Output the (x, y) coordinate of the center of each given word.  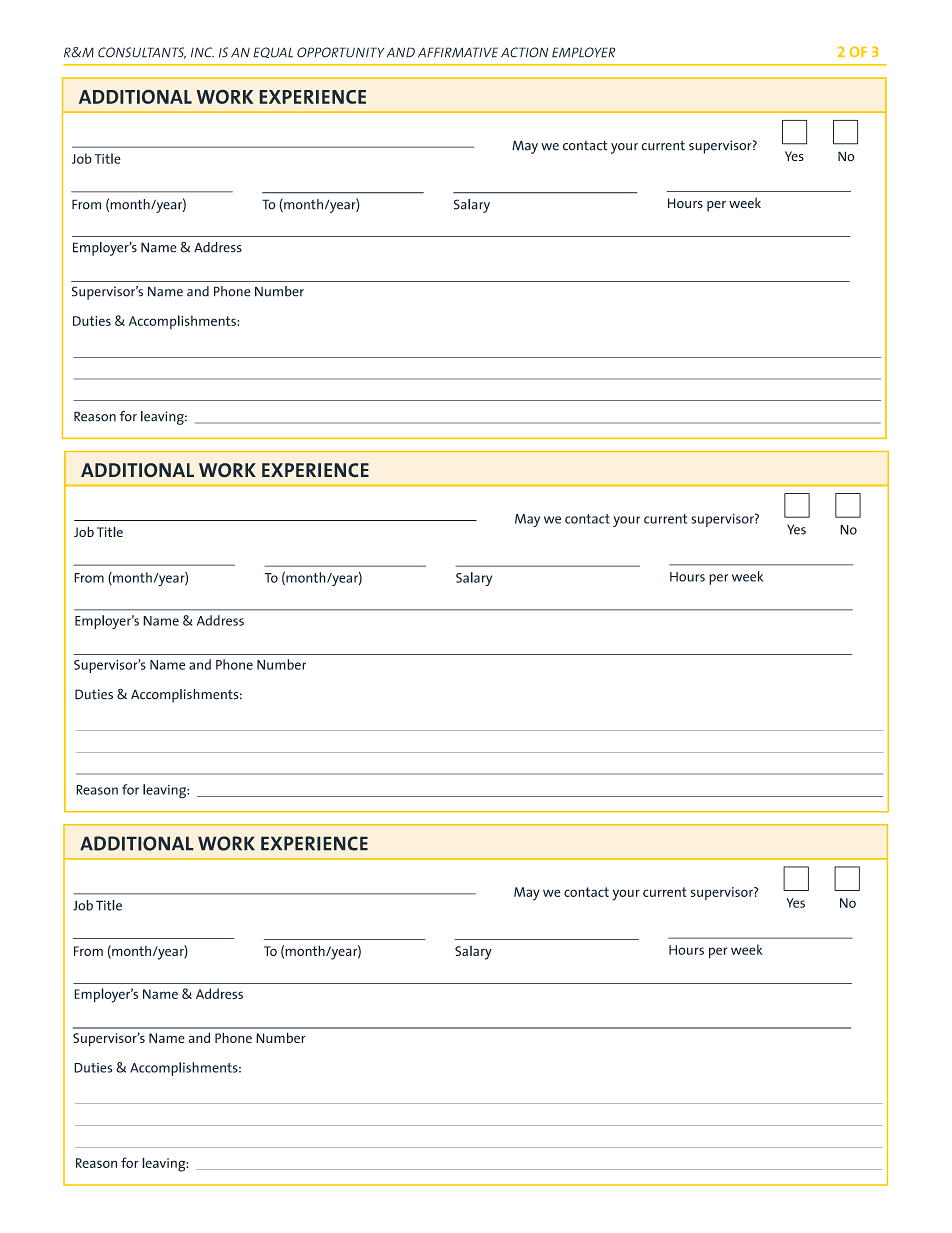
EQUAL (273, 52)
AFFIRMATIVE (458, 52)
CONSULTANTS (142, 53)
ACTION (524, 52)
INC (202, 52)
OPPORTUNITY (340, 52)
